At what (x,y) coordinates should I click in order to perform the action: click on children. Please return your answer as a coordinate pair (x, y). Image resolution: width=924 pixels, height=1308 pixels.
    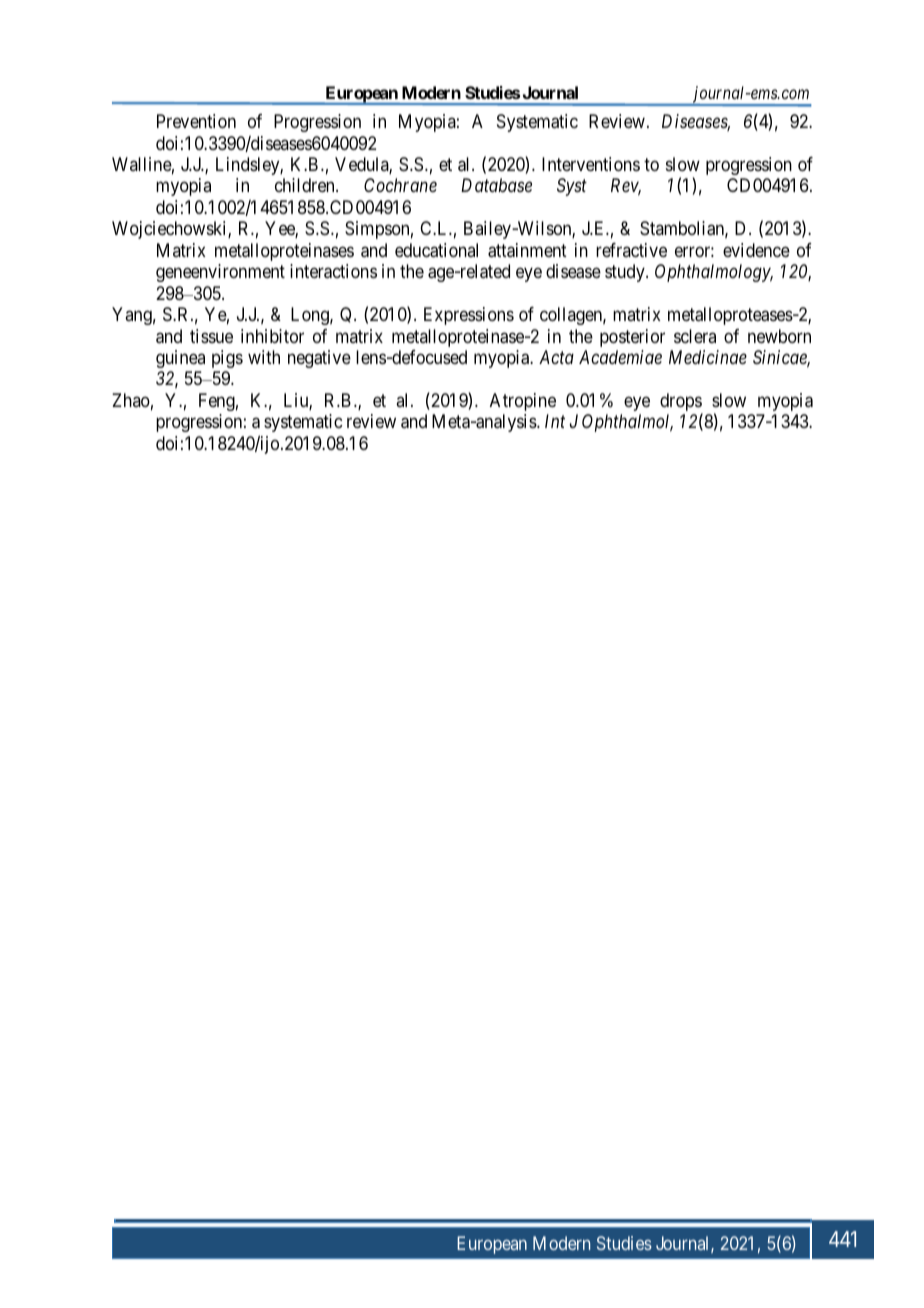
    Looking at the image, I should click on (306, 185).
